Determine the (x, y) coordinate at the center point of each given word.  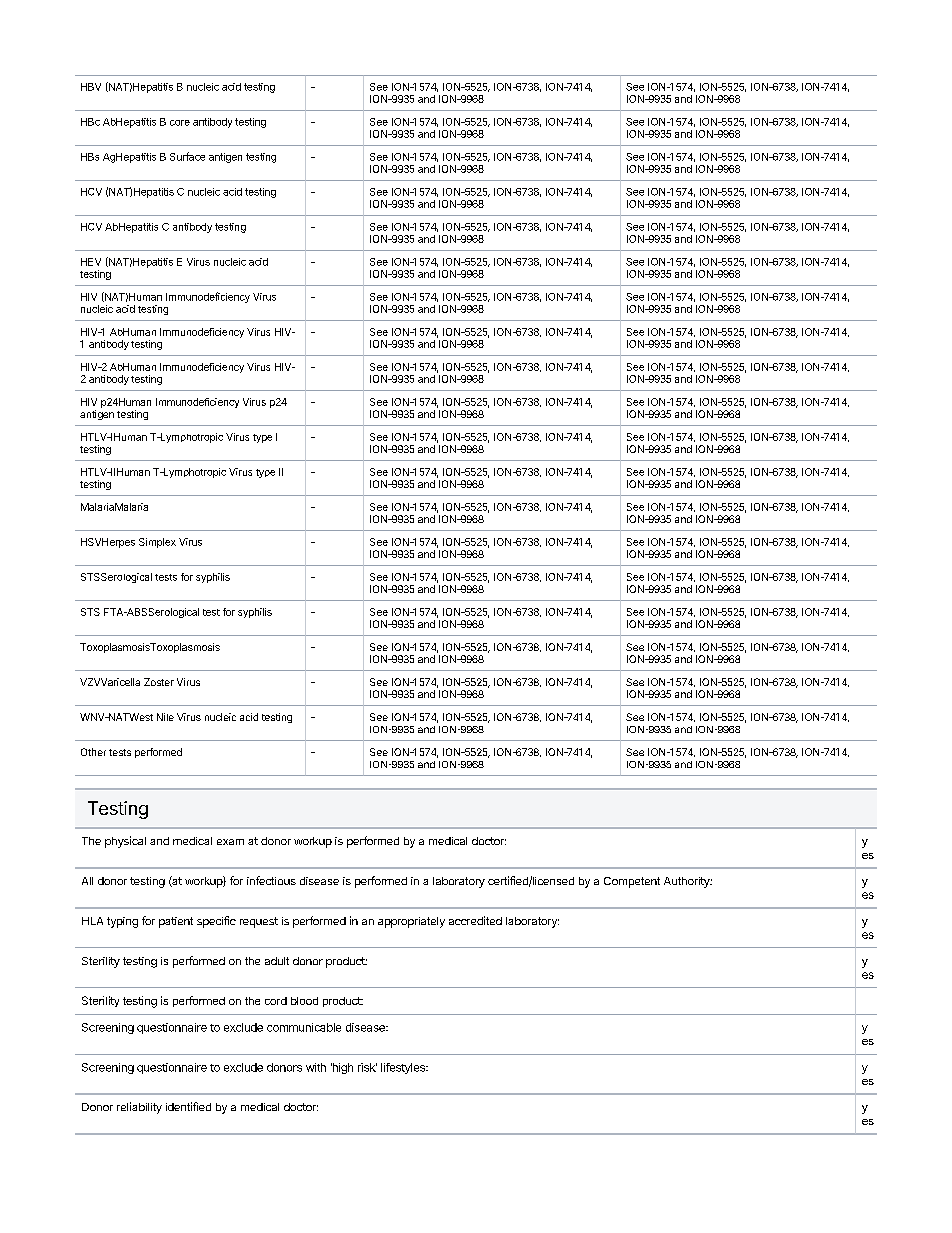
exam (230, 842)
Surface (187, 156)
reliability (139, 1108)
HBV (91, 87)
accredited (475, 920)
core (180, 123)
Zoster (159, 682)
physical (125, 842)
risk (367, 1067)
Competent (632, 882)
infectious (271, 880)
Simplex (157, 543)
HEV (91, 262)
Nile (165, 717)
